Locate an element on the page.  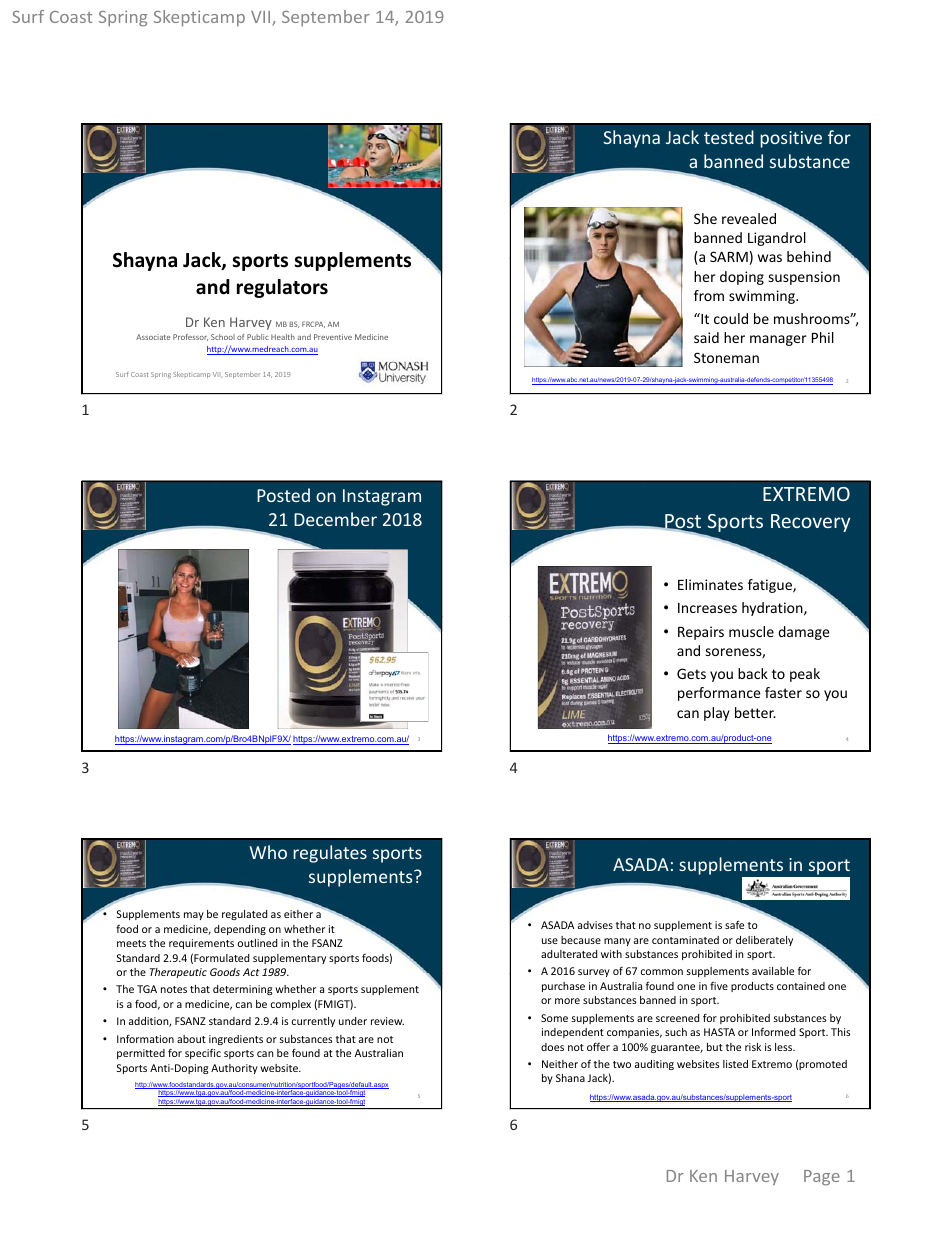
regulates is located at coordinates (330, 854).
